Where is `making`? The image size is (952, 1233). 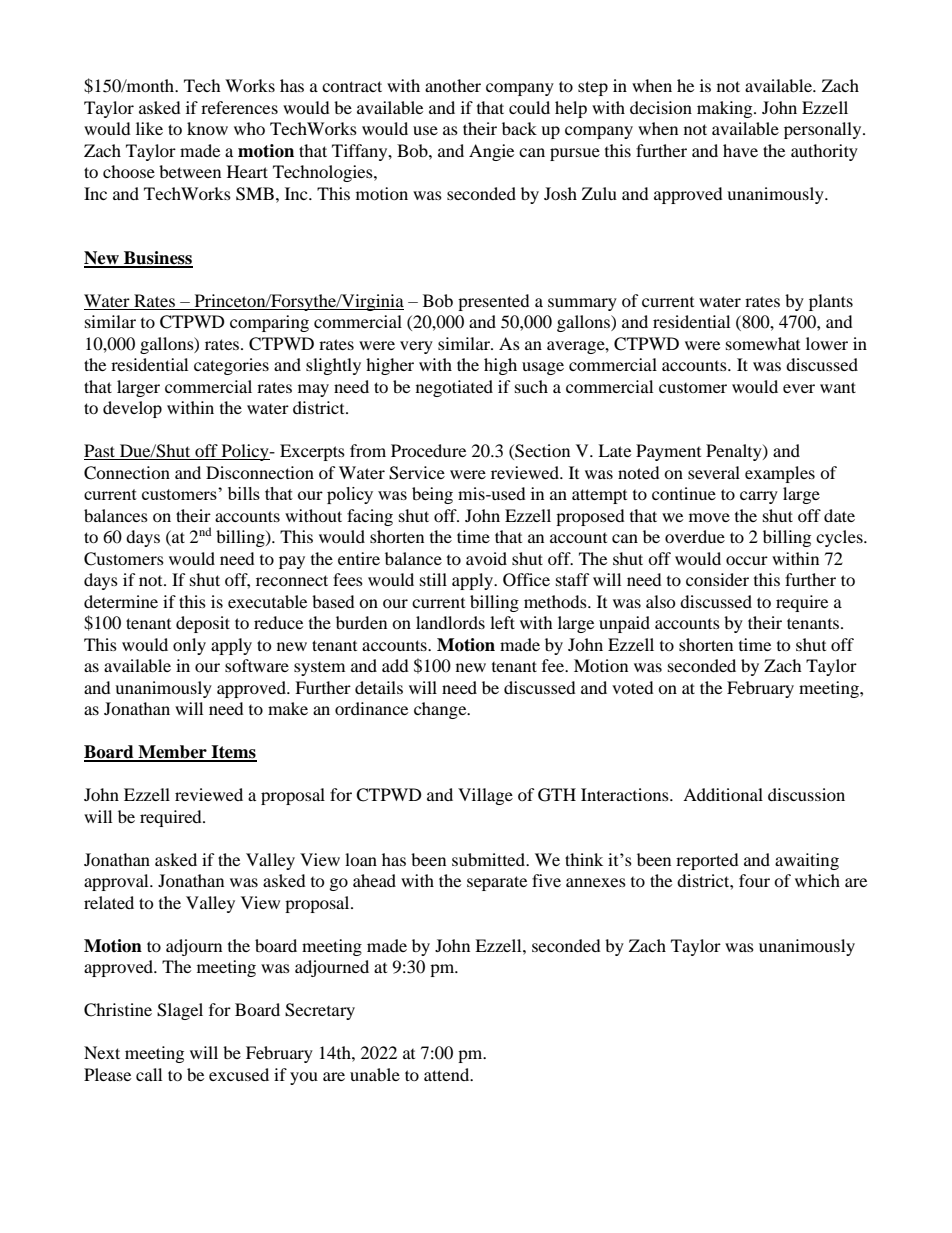 making is located at coordinates (726, 109).
